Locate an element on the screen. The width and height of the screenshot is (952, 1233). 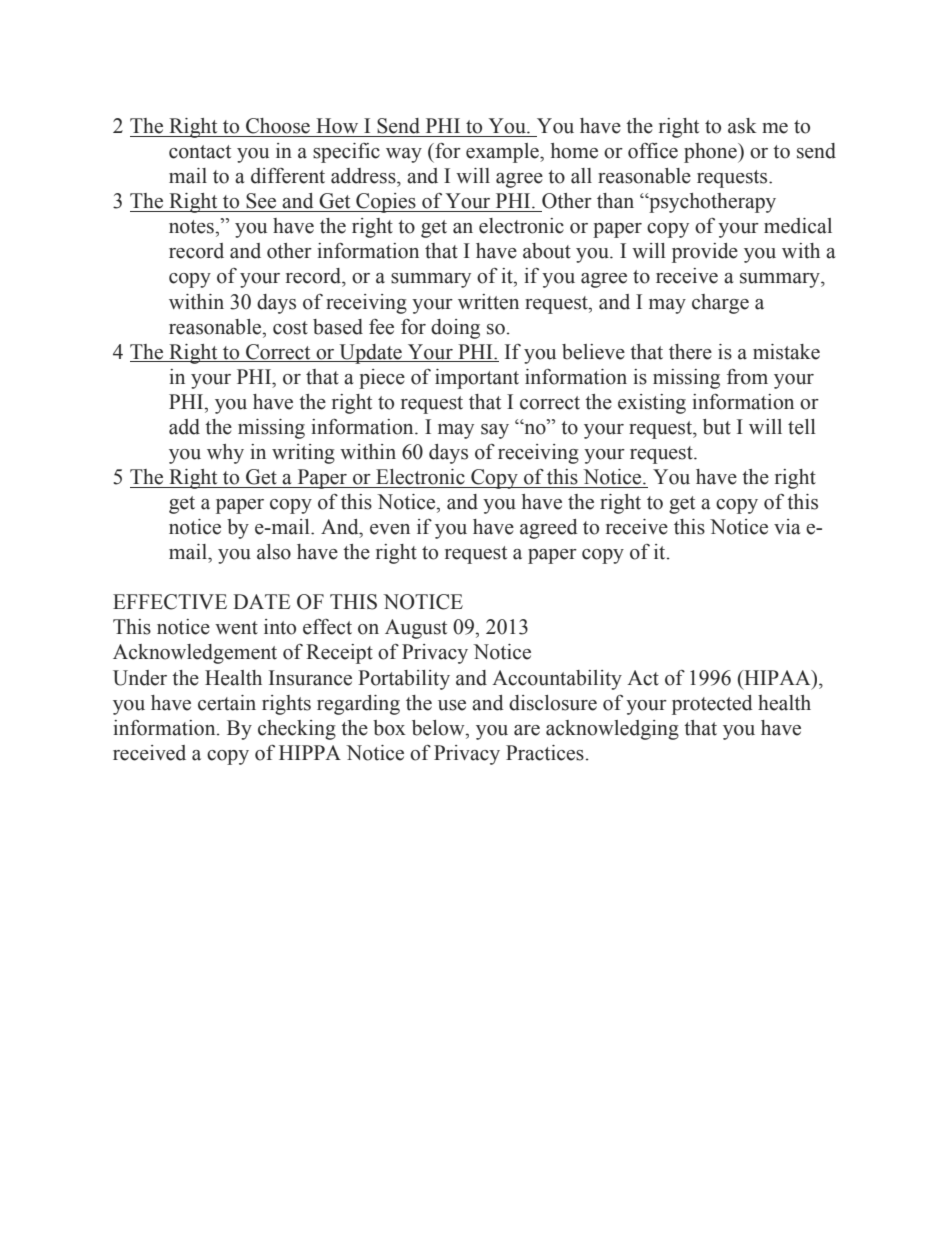
but is located at coordinates (717, 427).
